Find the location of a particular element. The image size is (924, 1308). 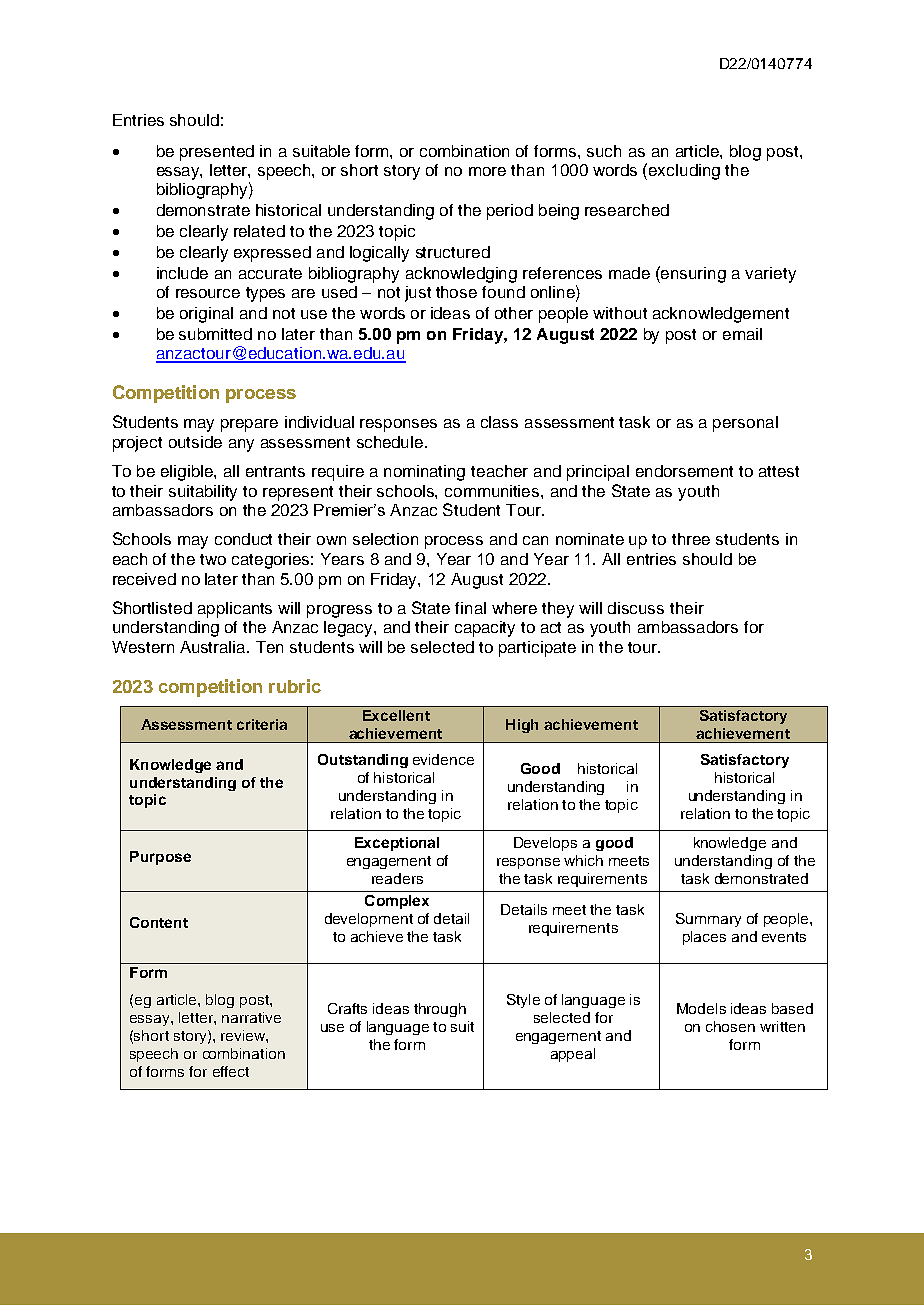

endorsement is located at coordinates (684, 471).
